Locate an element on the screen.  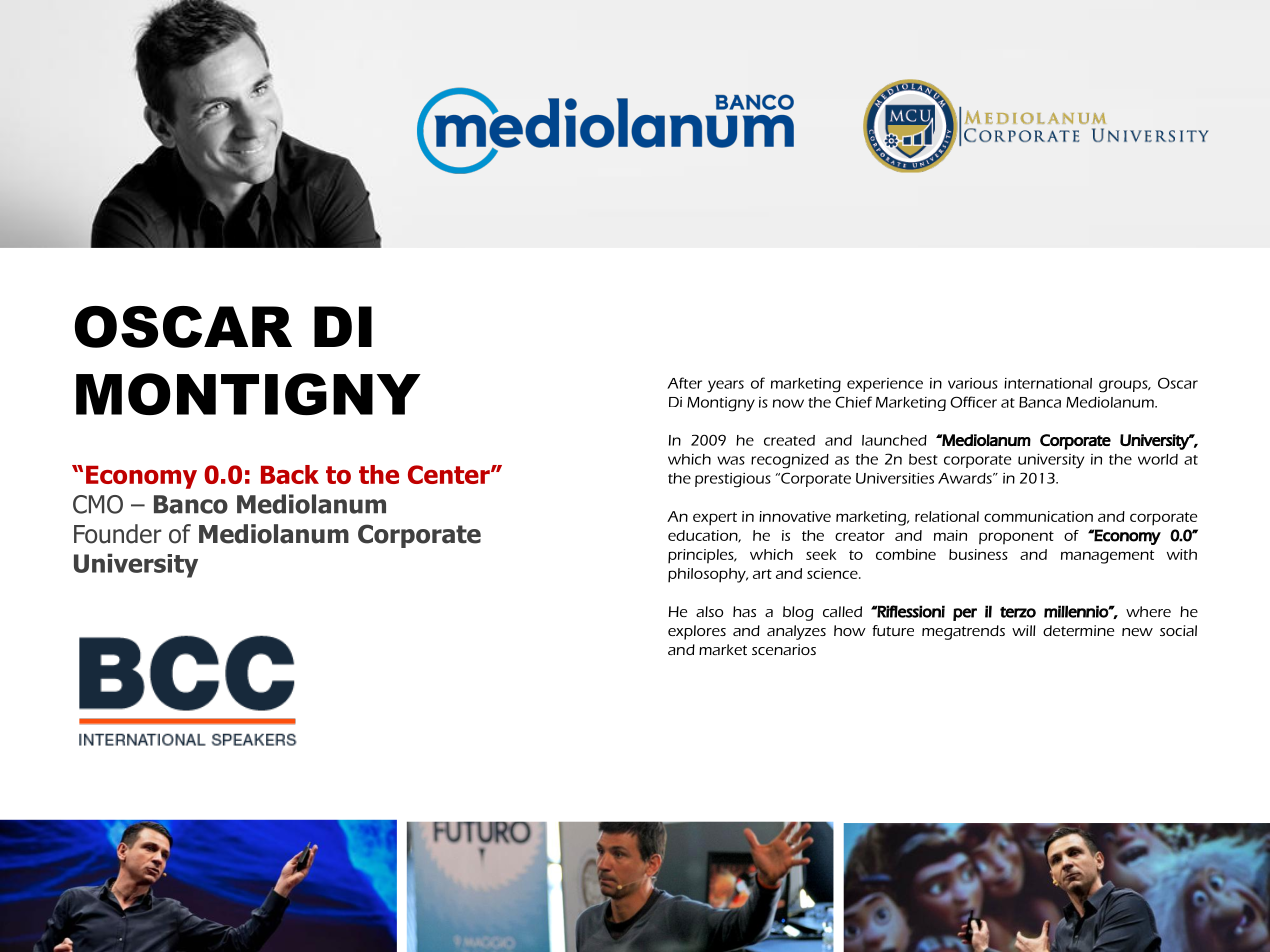
years is located at coordinates (725, 386).
